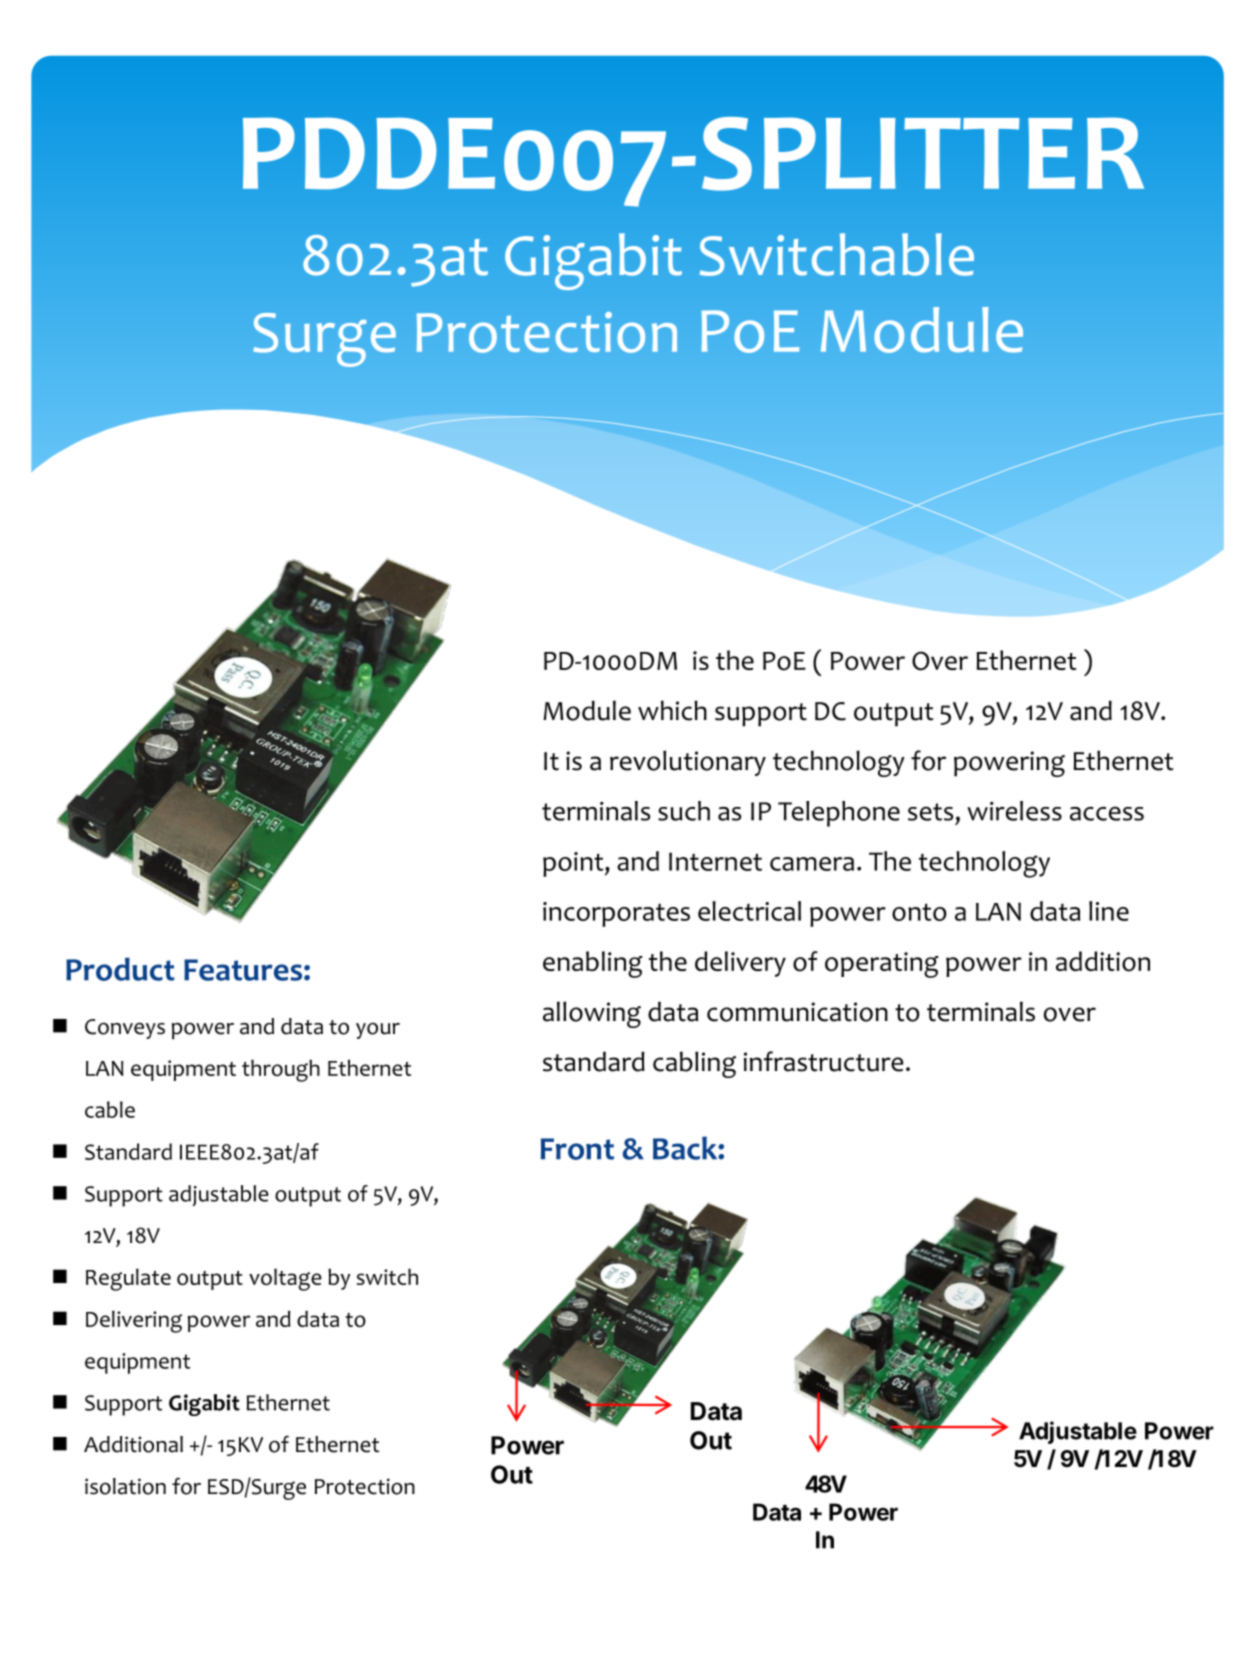  I want to click on which, so click(672, 710).
